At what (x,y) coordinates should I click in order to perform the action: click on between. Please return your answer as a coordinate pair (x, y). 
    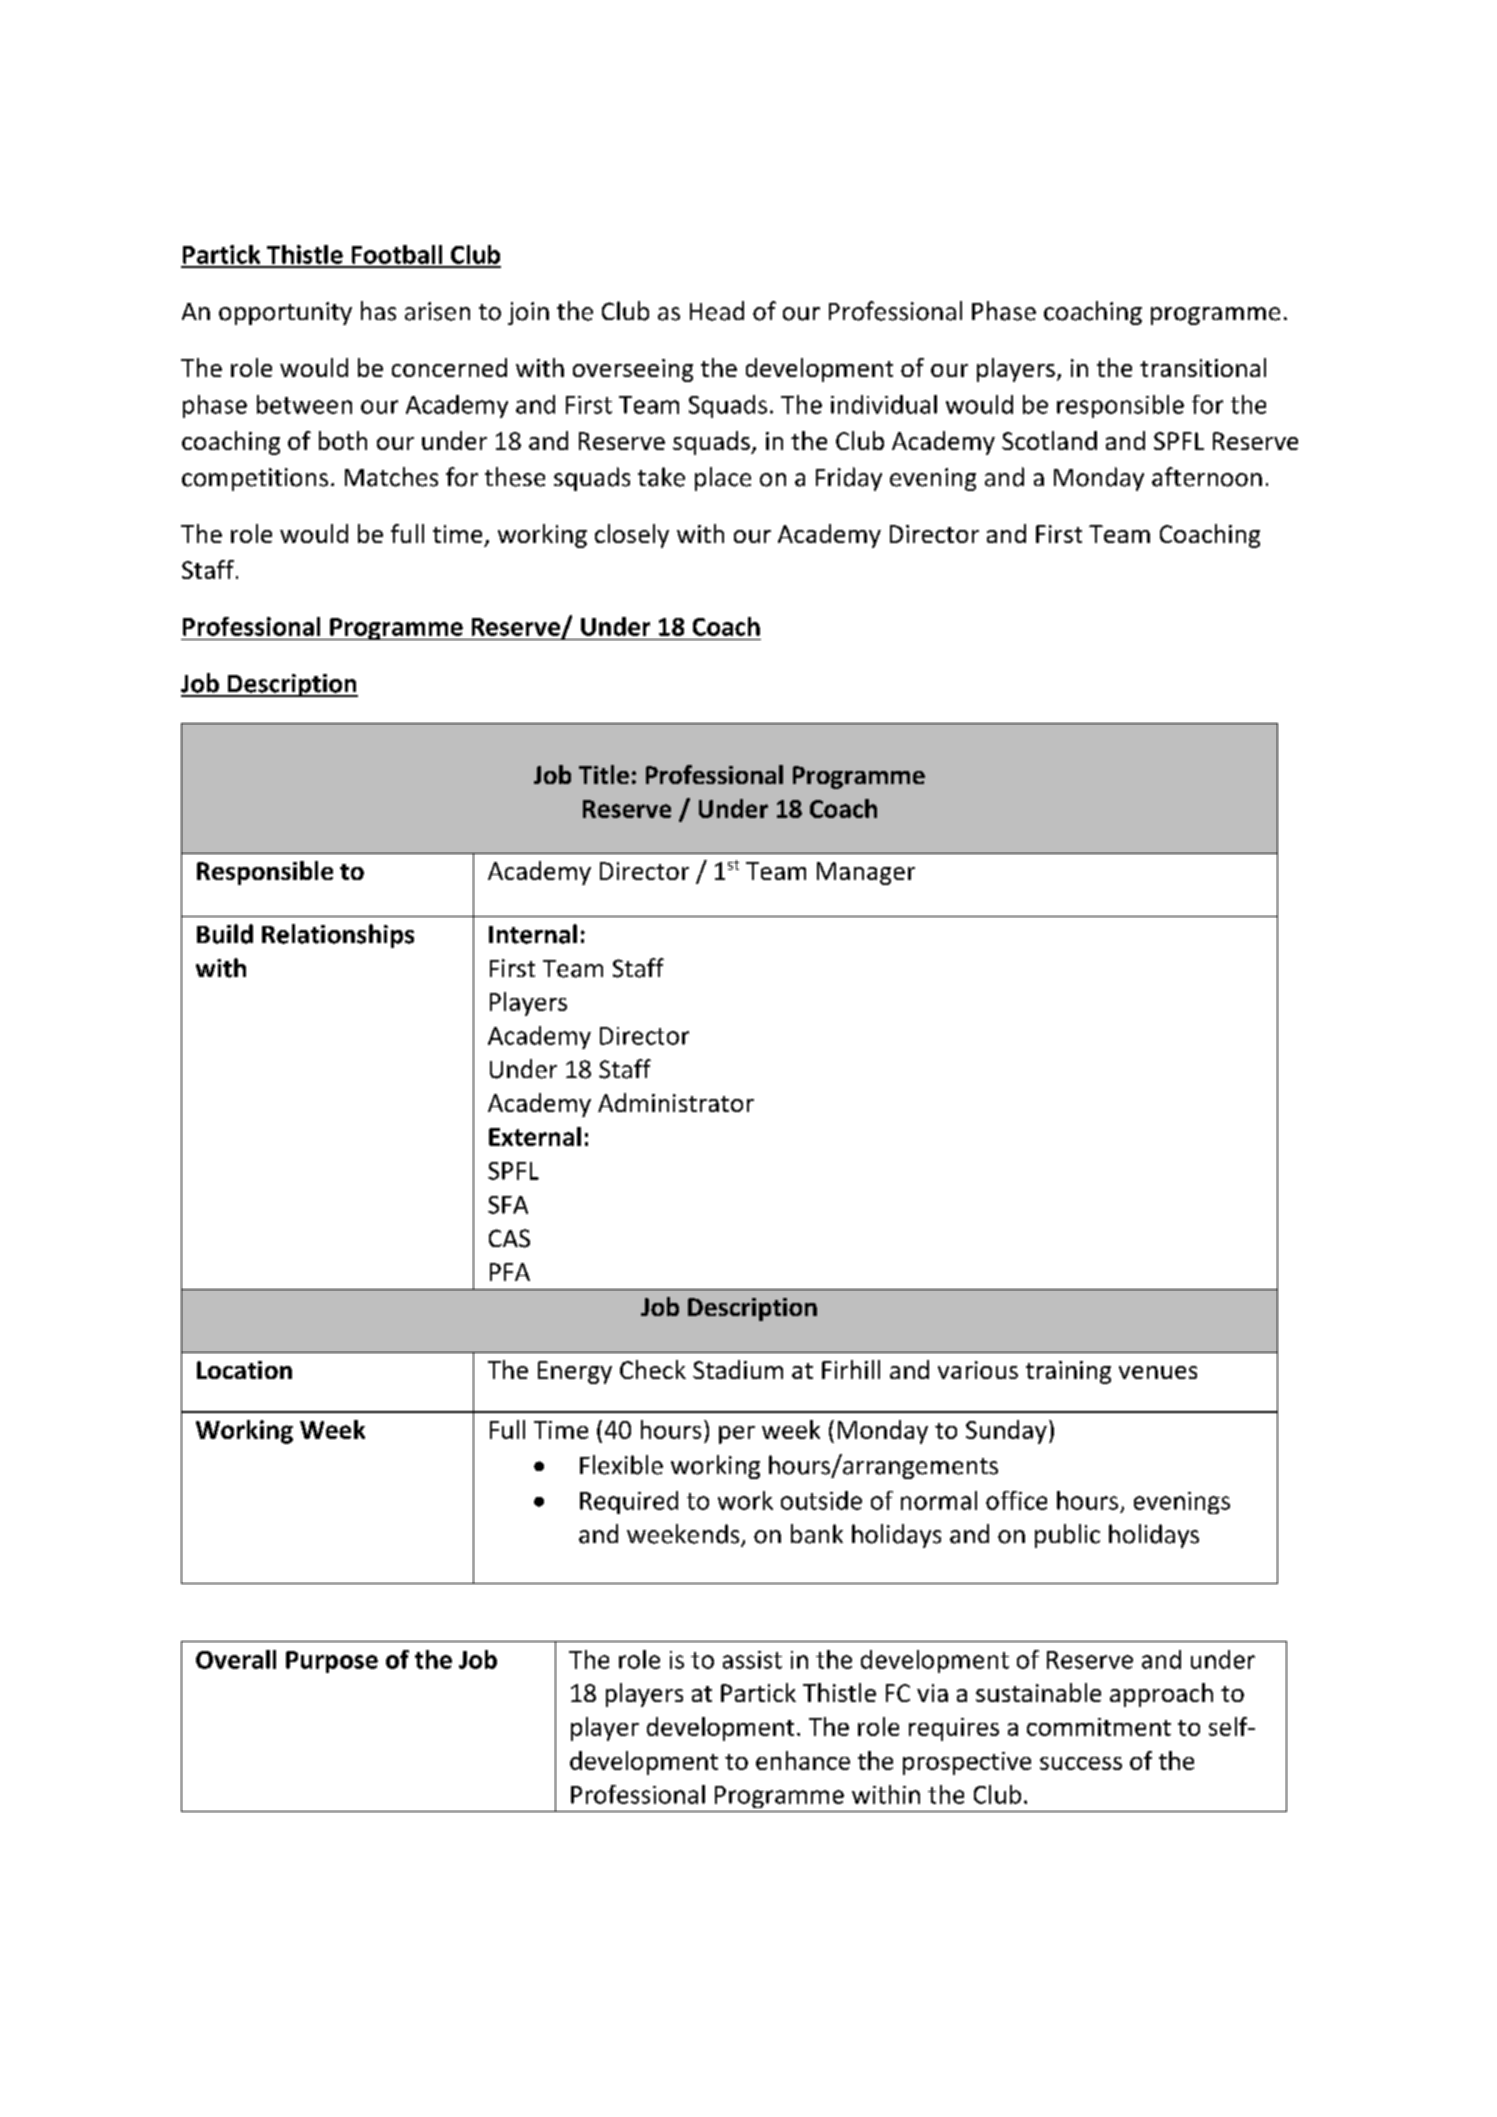
    Looking at the image, I should click on (304, 404).
